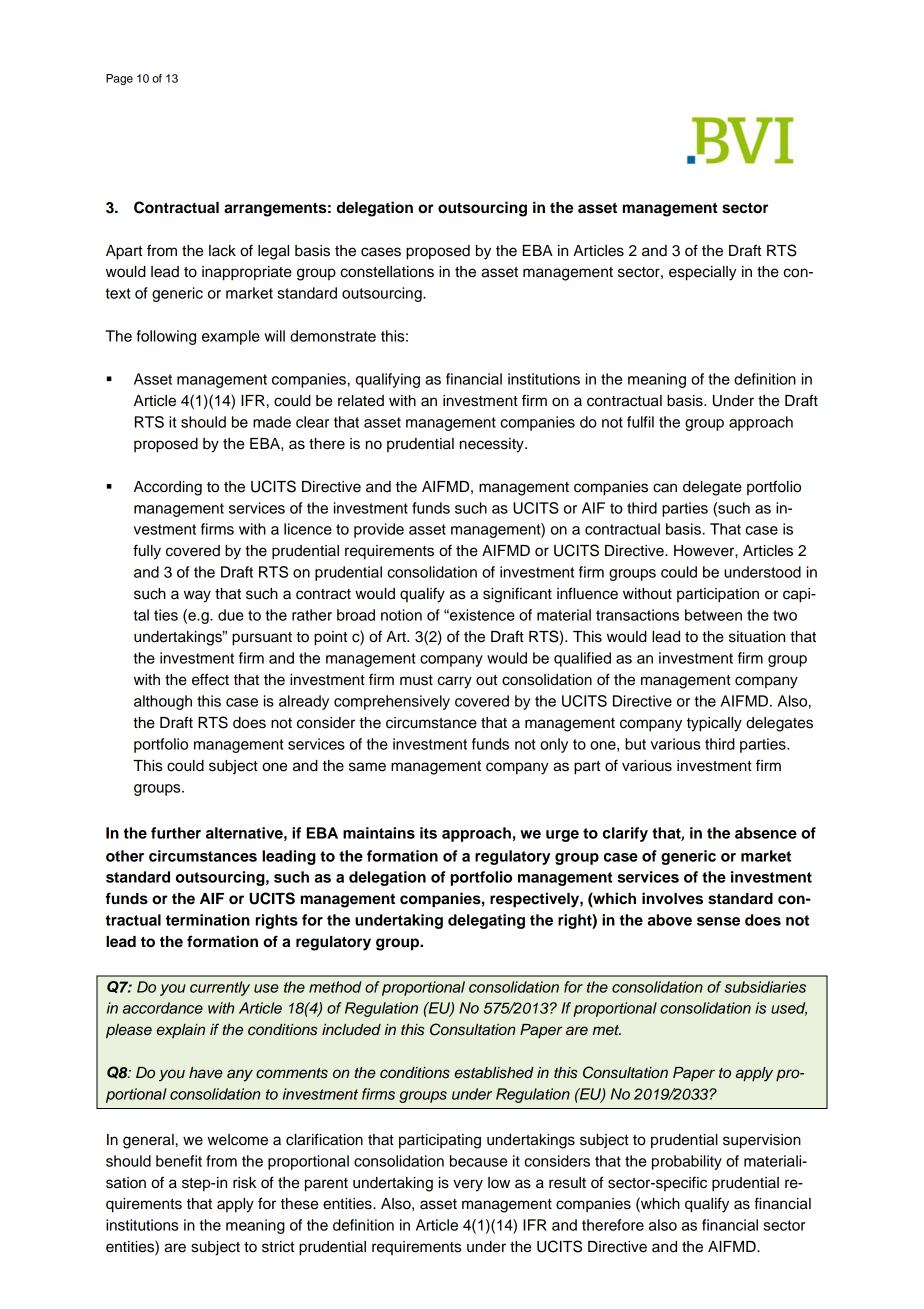  I want to click on especially, so click(703, 273).
